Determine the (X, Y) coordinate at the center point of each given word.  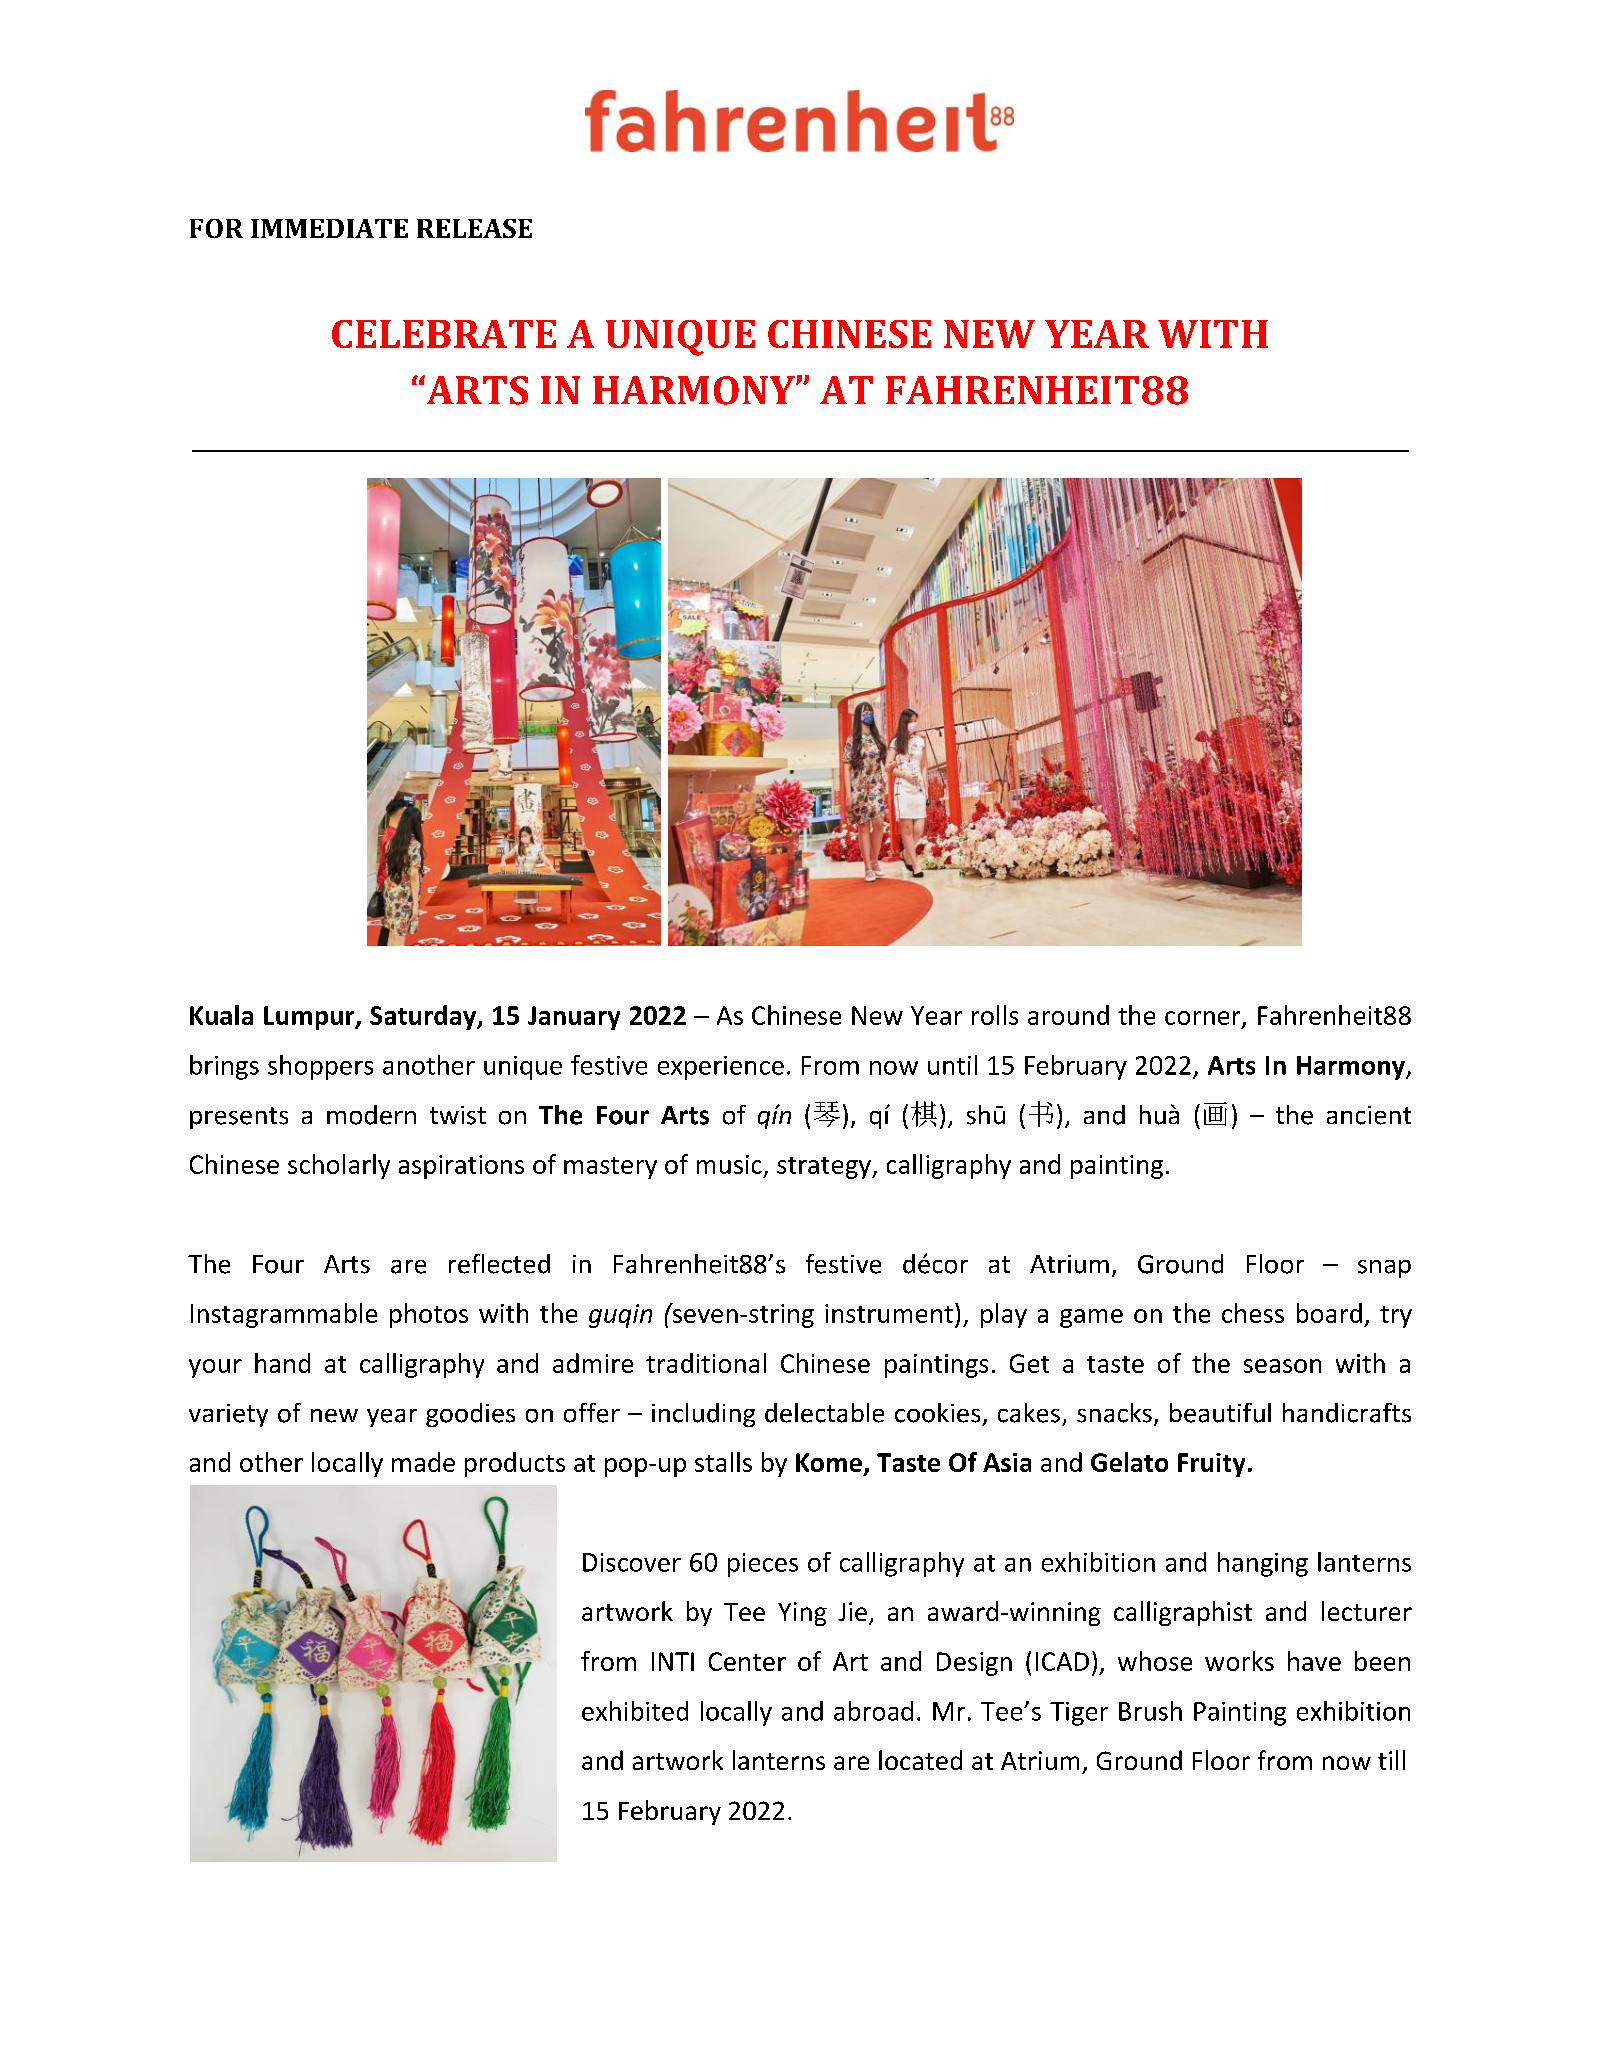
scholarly (339, 1166)
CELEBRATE (444, 334)
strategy (825, 1168)
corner (1204, 1019)
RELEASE (474, 228)
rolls (995, 1015)
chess (1253, 1313)
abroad (873, 1711)
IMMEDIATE (329, 228)
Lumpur (310, 1018)
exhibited (635, 1711)
